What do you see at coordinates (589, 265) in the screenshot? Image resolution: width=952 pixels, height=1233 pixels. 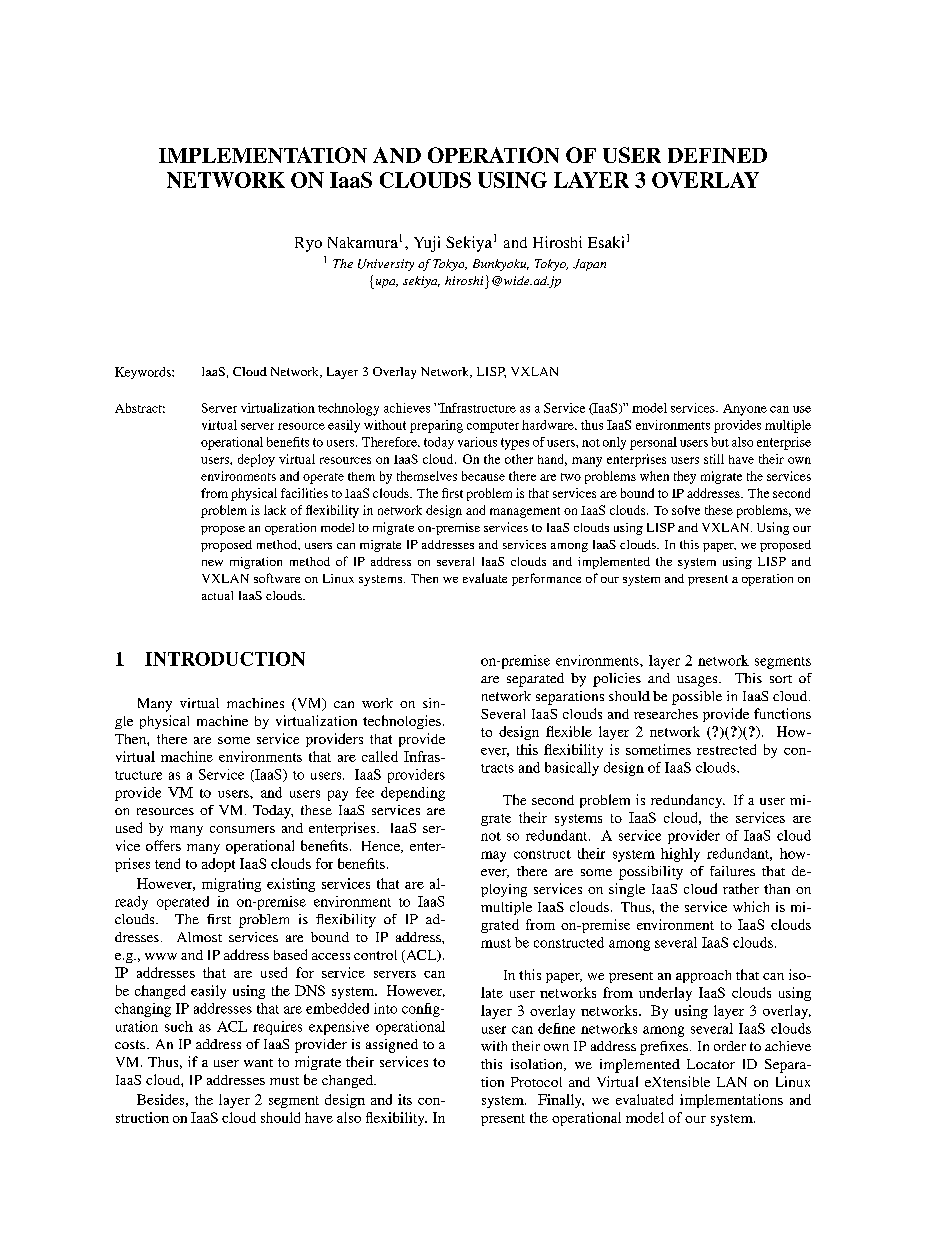 I see `Japan` at bounding box center [589, 265].
